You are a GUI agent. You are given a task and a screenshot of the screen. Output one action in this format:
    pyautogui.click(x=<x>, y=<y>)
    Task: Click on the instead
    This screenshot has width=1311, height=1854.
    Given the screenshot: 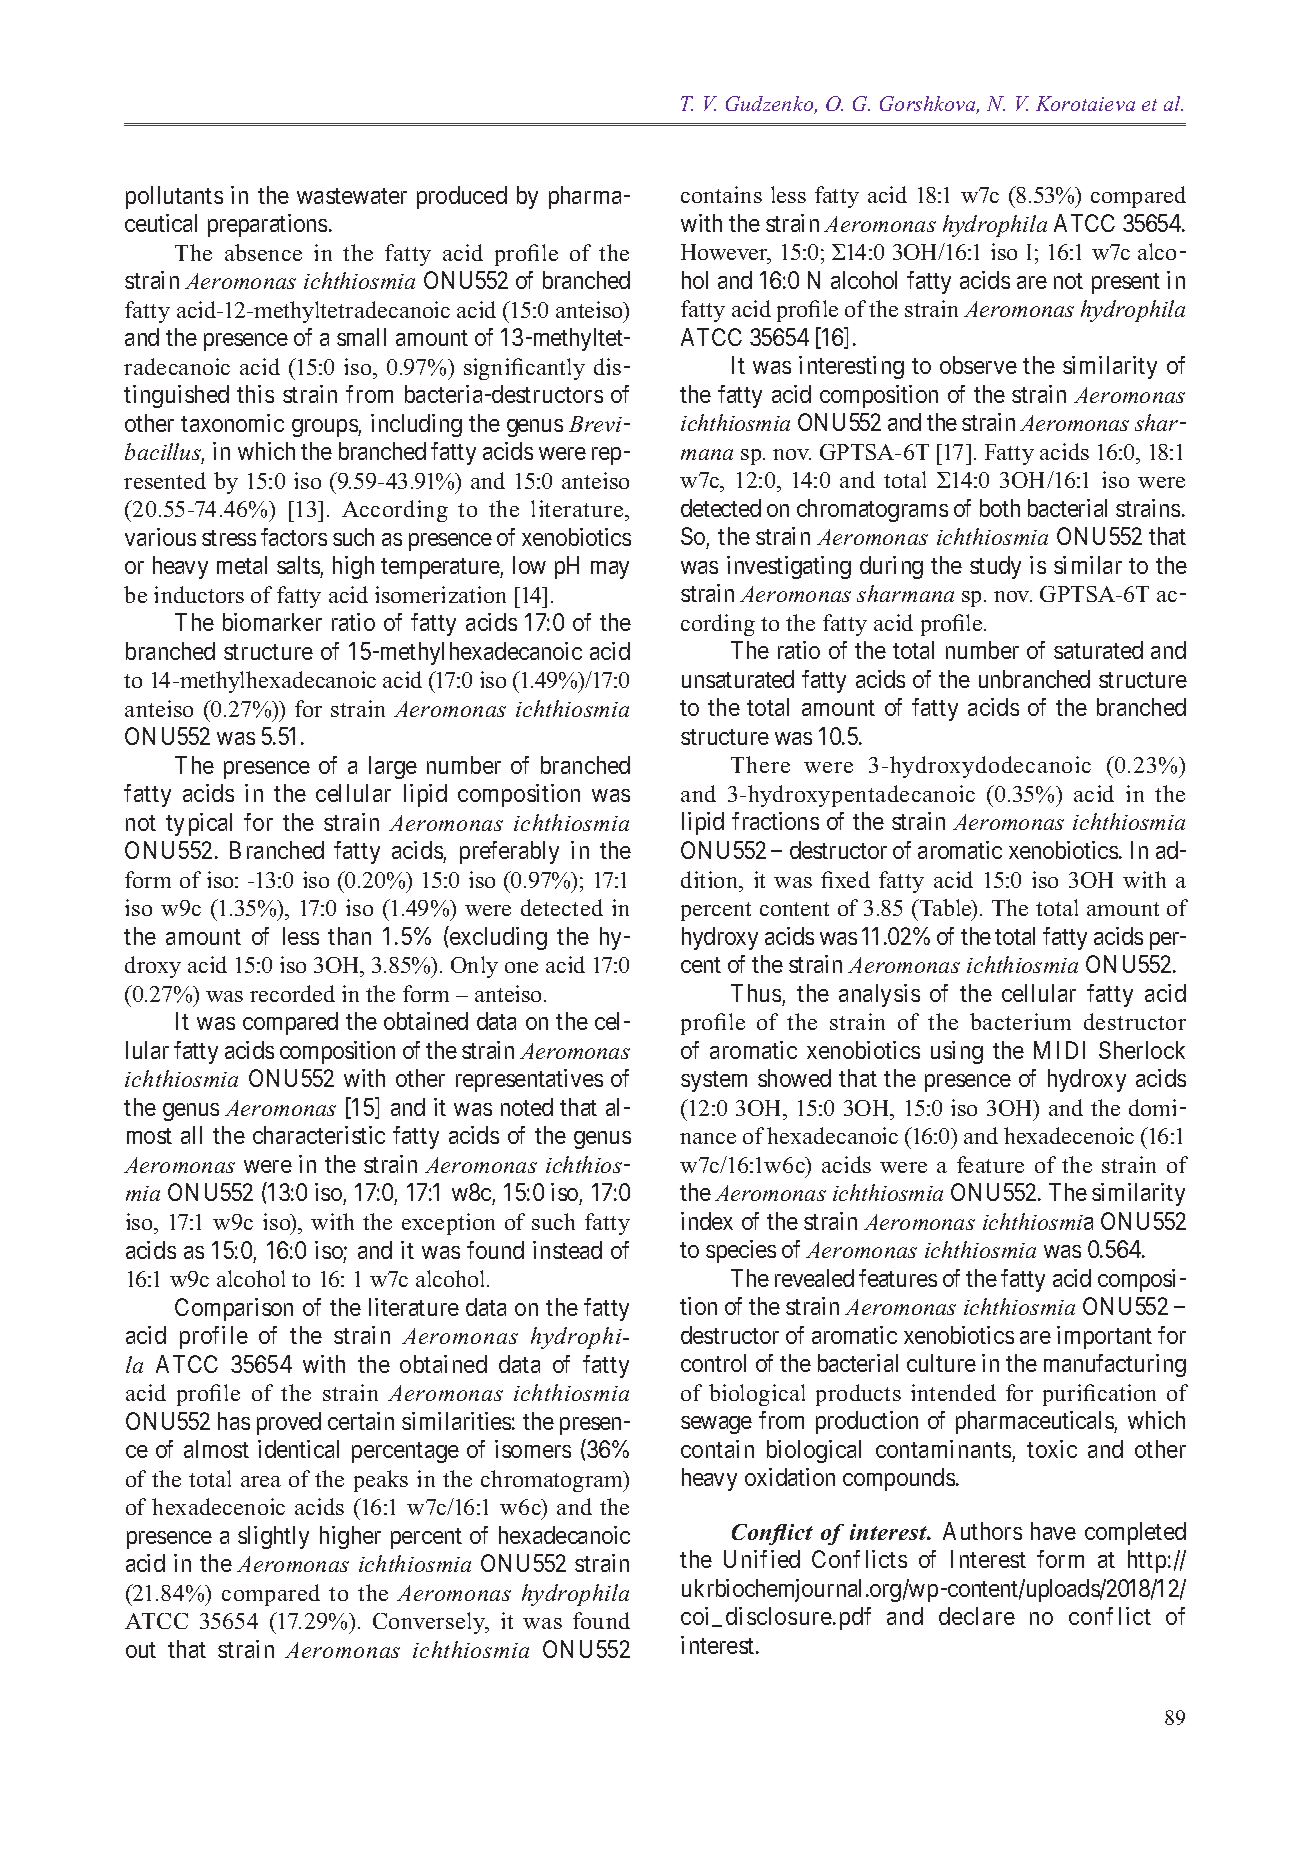 What is the action you would take?
    pyautogui.click(x=567, y=1250)
